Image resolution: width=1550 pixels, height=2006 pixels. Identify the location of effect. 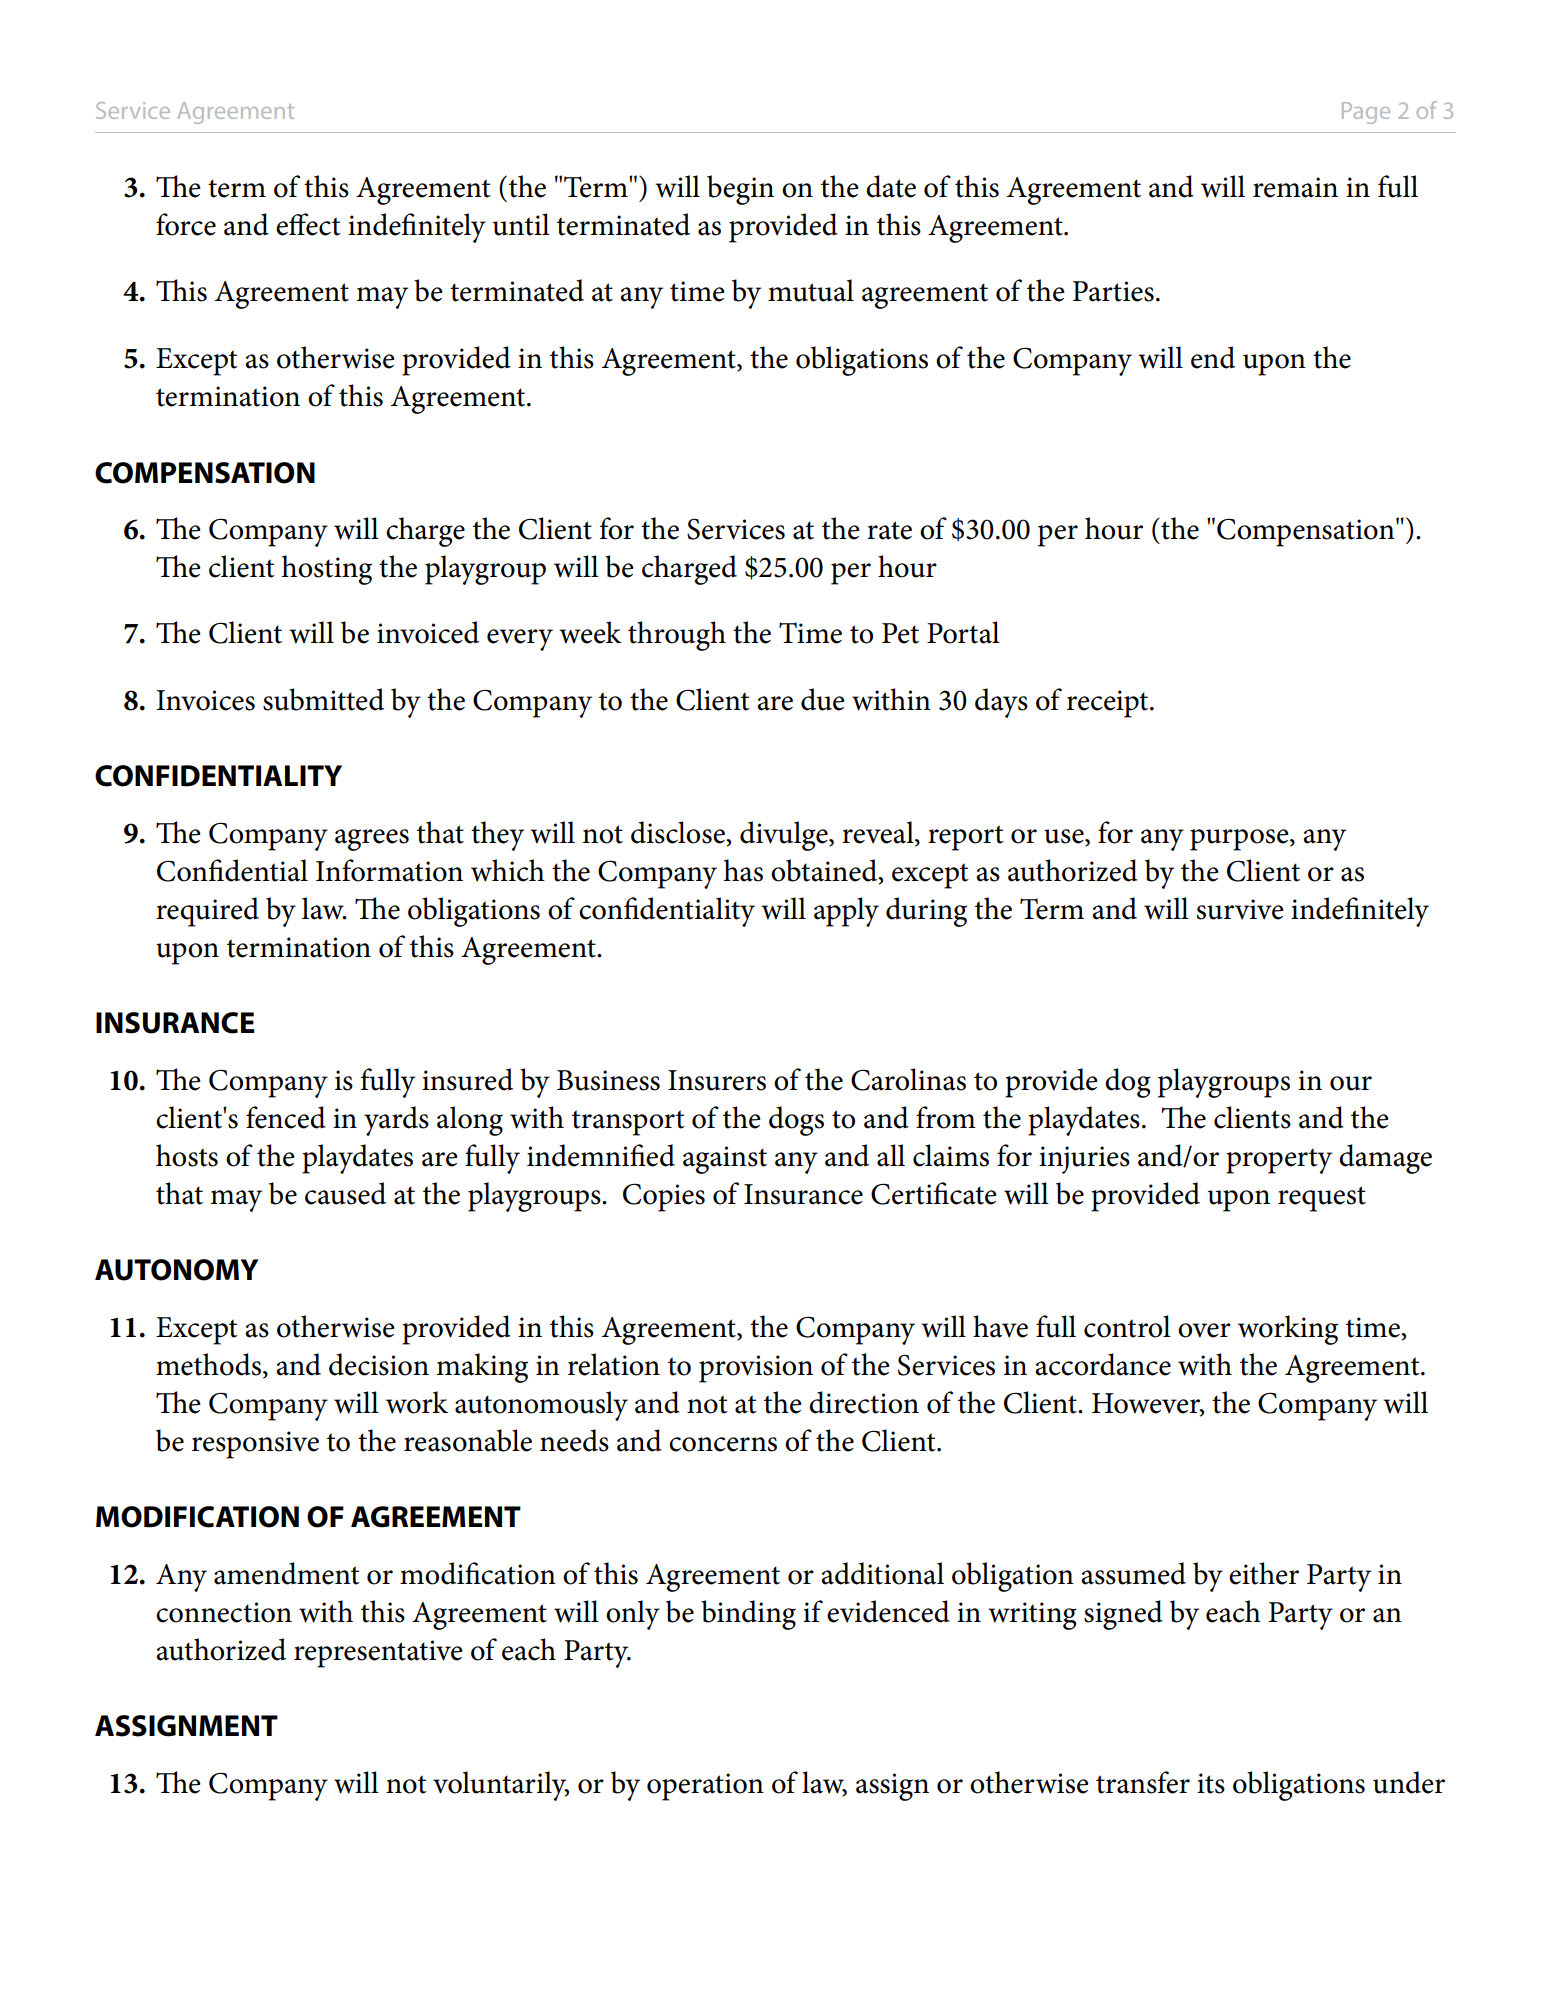
(308, 224).
